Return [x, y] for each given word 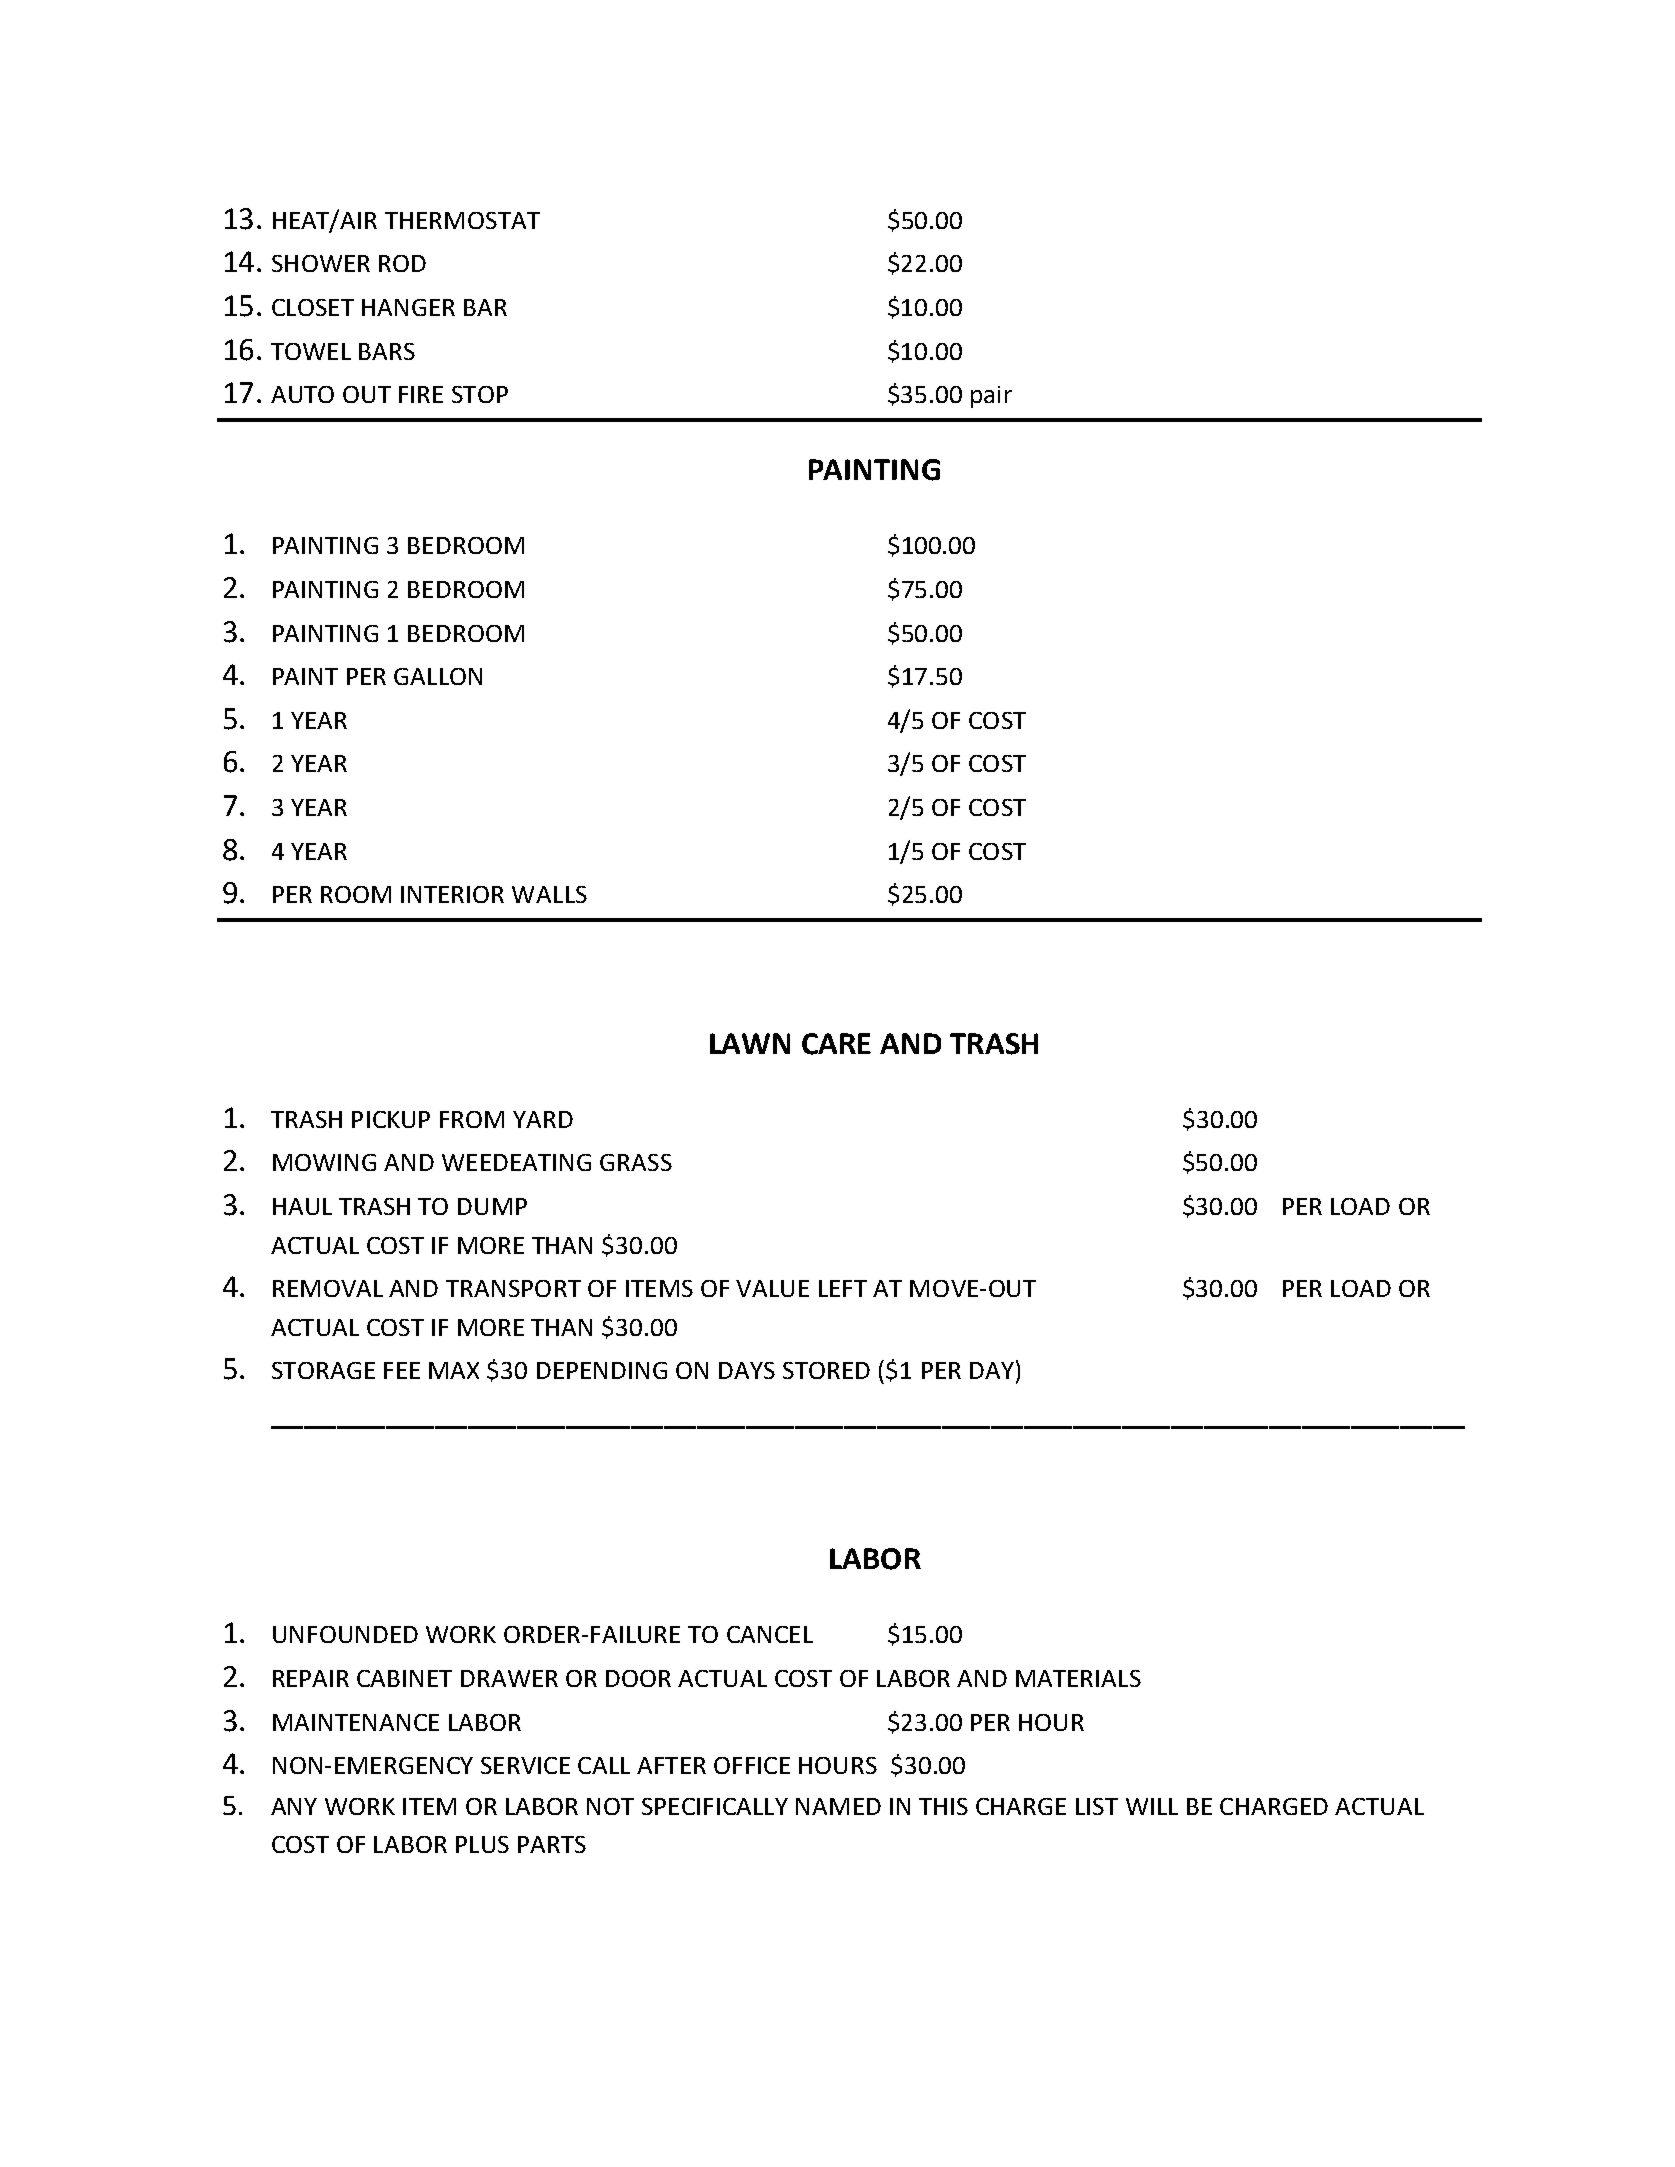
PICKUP [391, 1119]
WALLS [549, 894]
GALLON [438, 676]
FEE [402, 1370]
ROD [402, 263]
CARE [836, 1044]
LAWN [750, 1043]
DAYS [747, 1370]
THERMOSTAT [462, 220]
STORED [826, 1370]
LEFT [843, 1288]
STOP [480, 394]
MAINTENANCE [356, 1722]
